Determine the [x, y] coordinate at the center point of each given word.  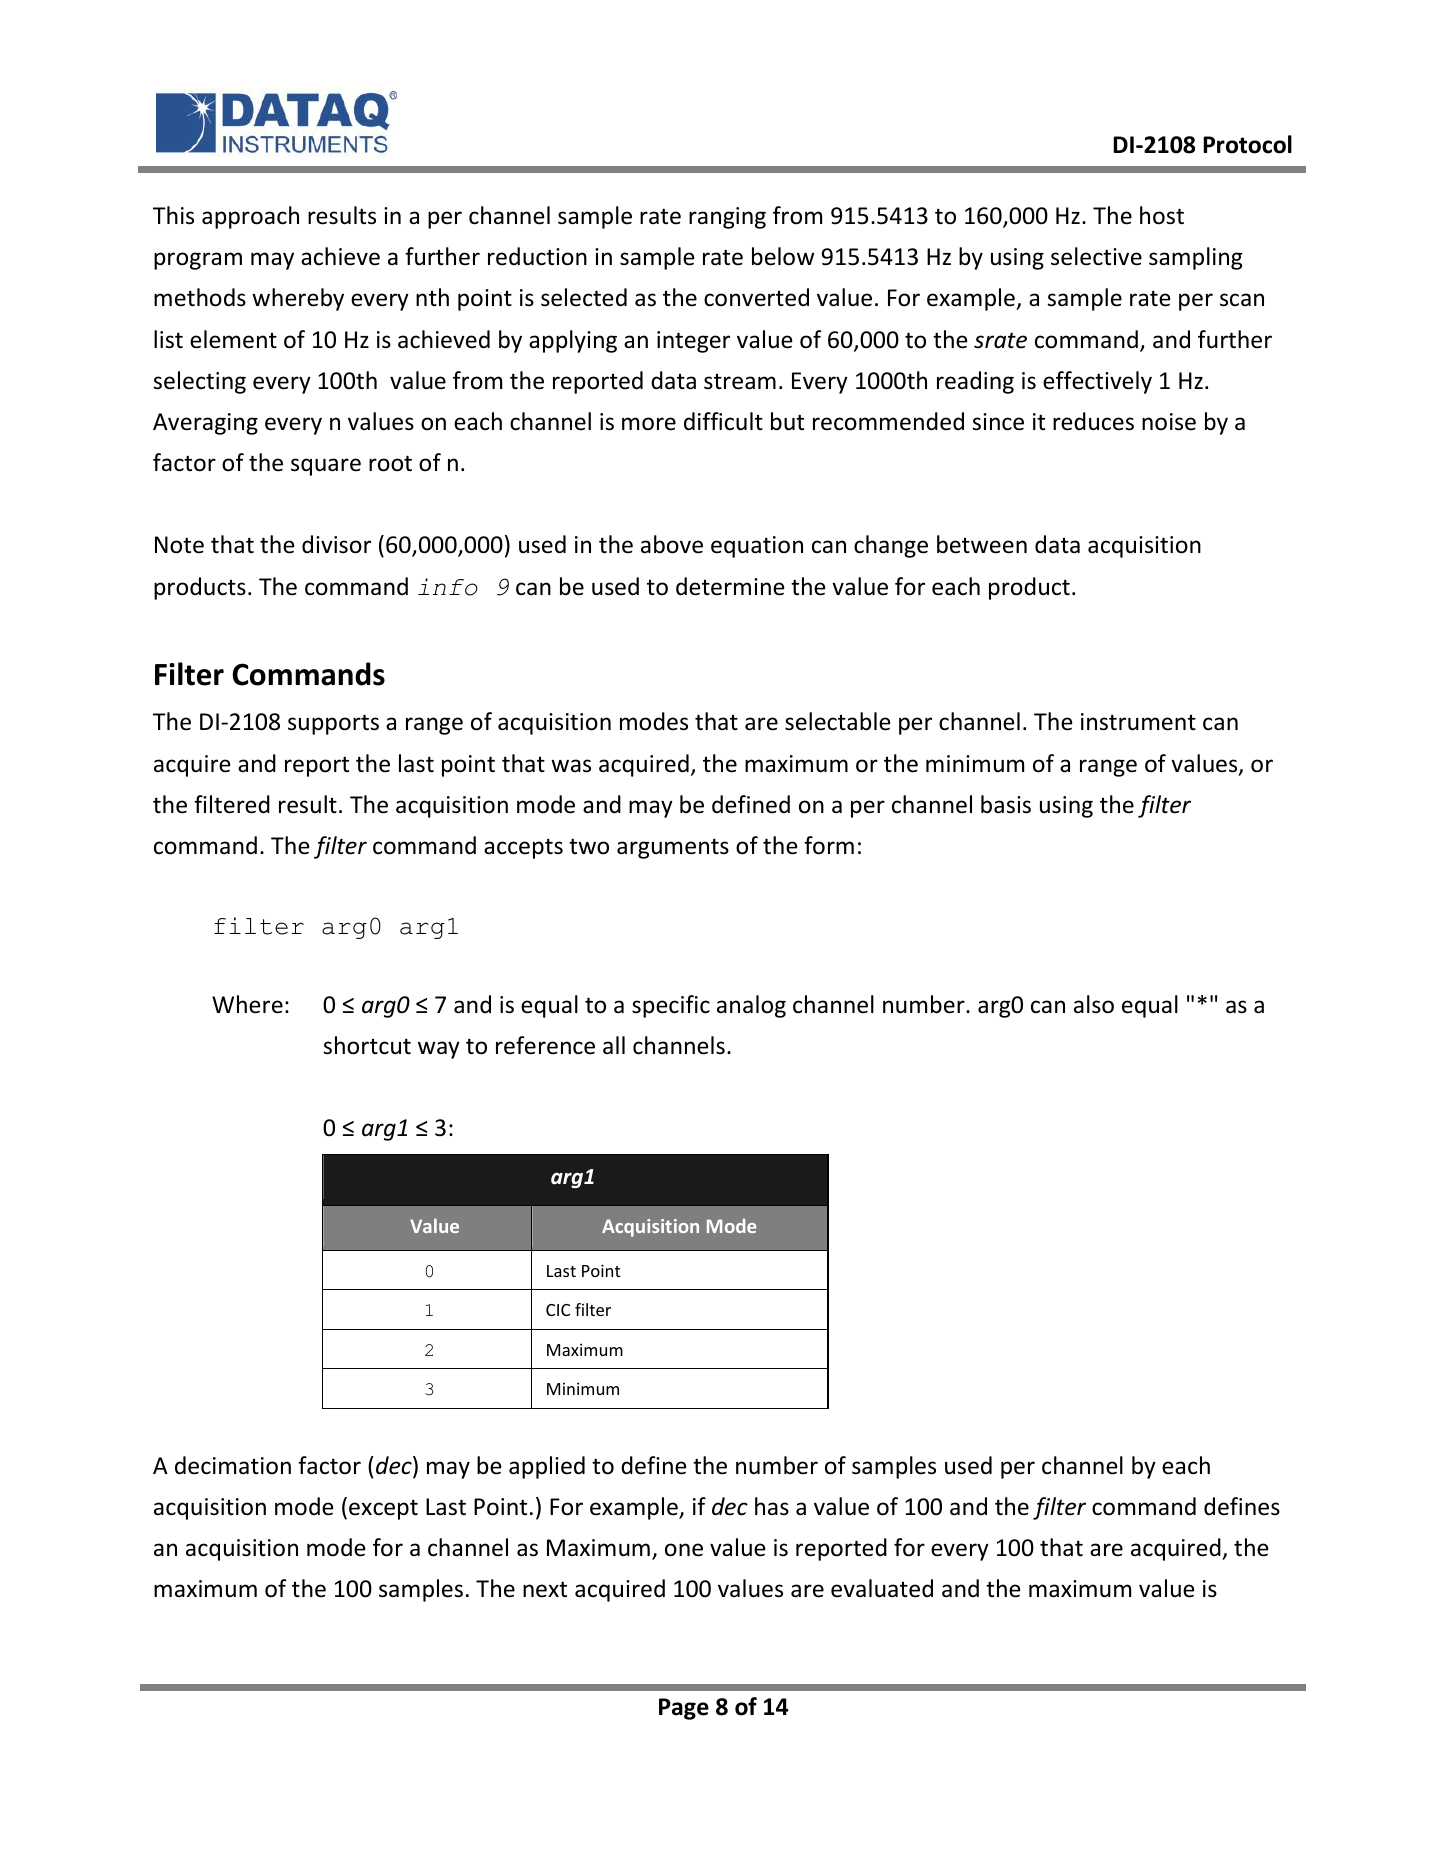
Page [684, 1709]
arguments [673, 848]
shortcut [367, 1045]
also [1094, 1004]
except [383, 1509]
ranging [727, 218]
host [1162, 215]
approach [250, 217]
